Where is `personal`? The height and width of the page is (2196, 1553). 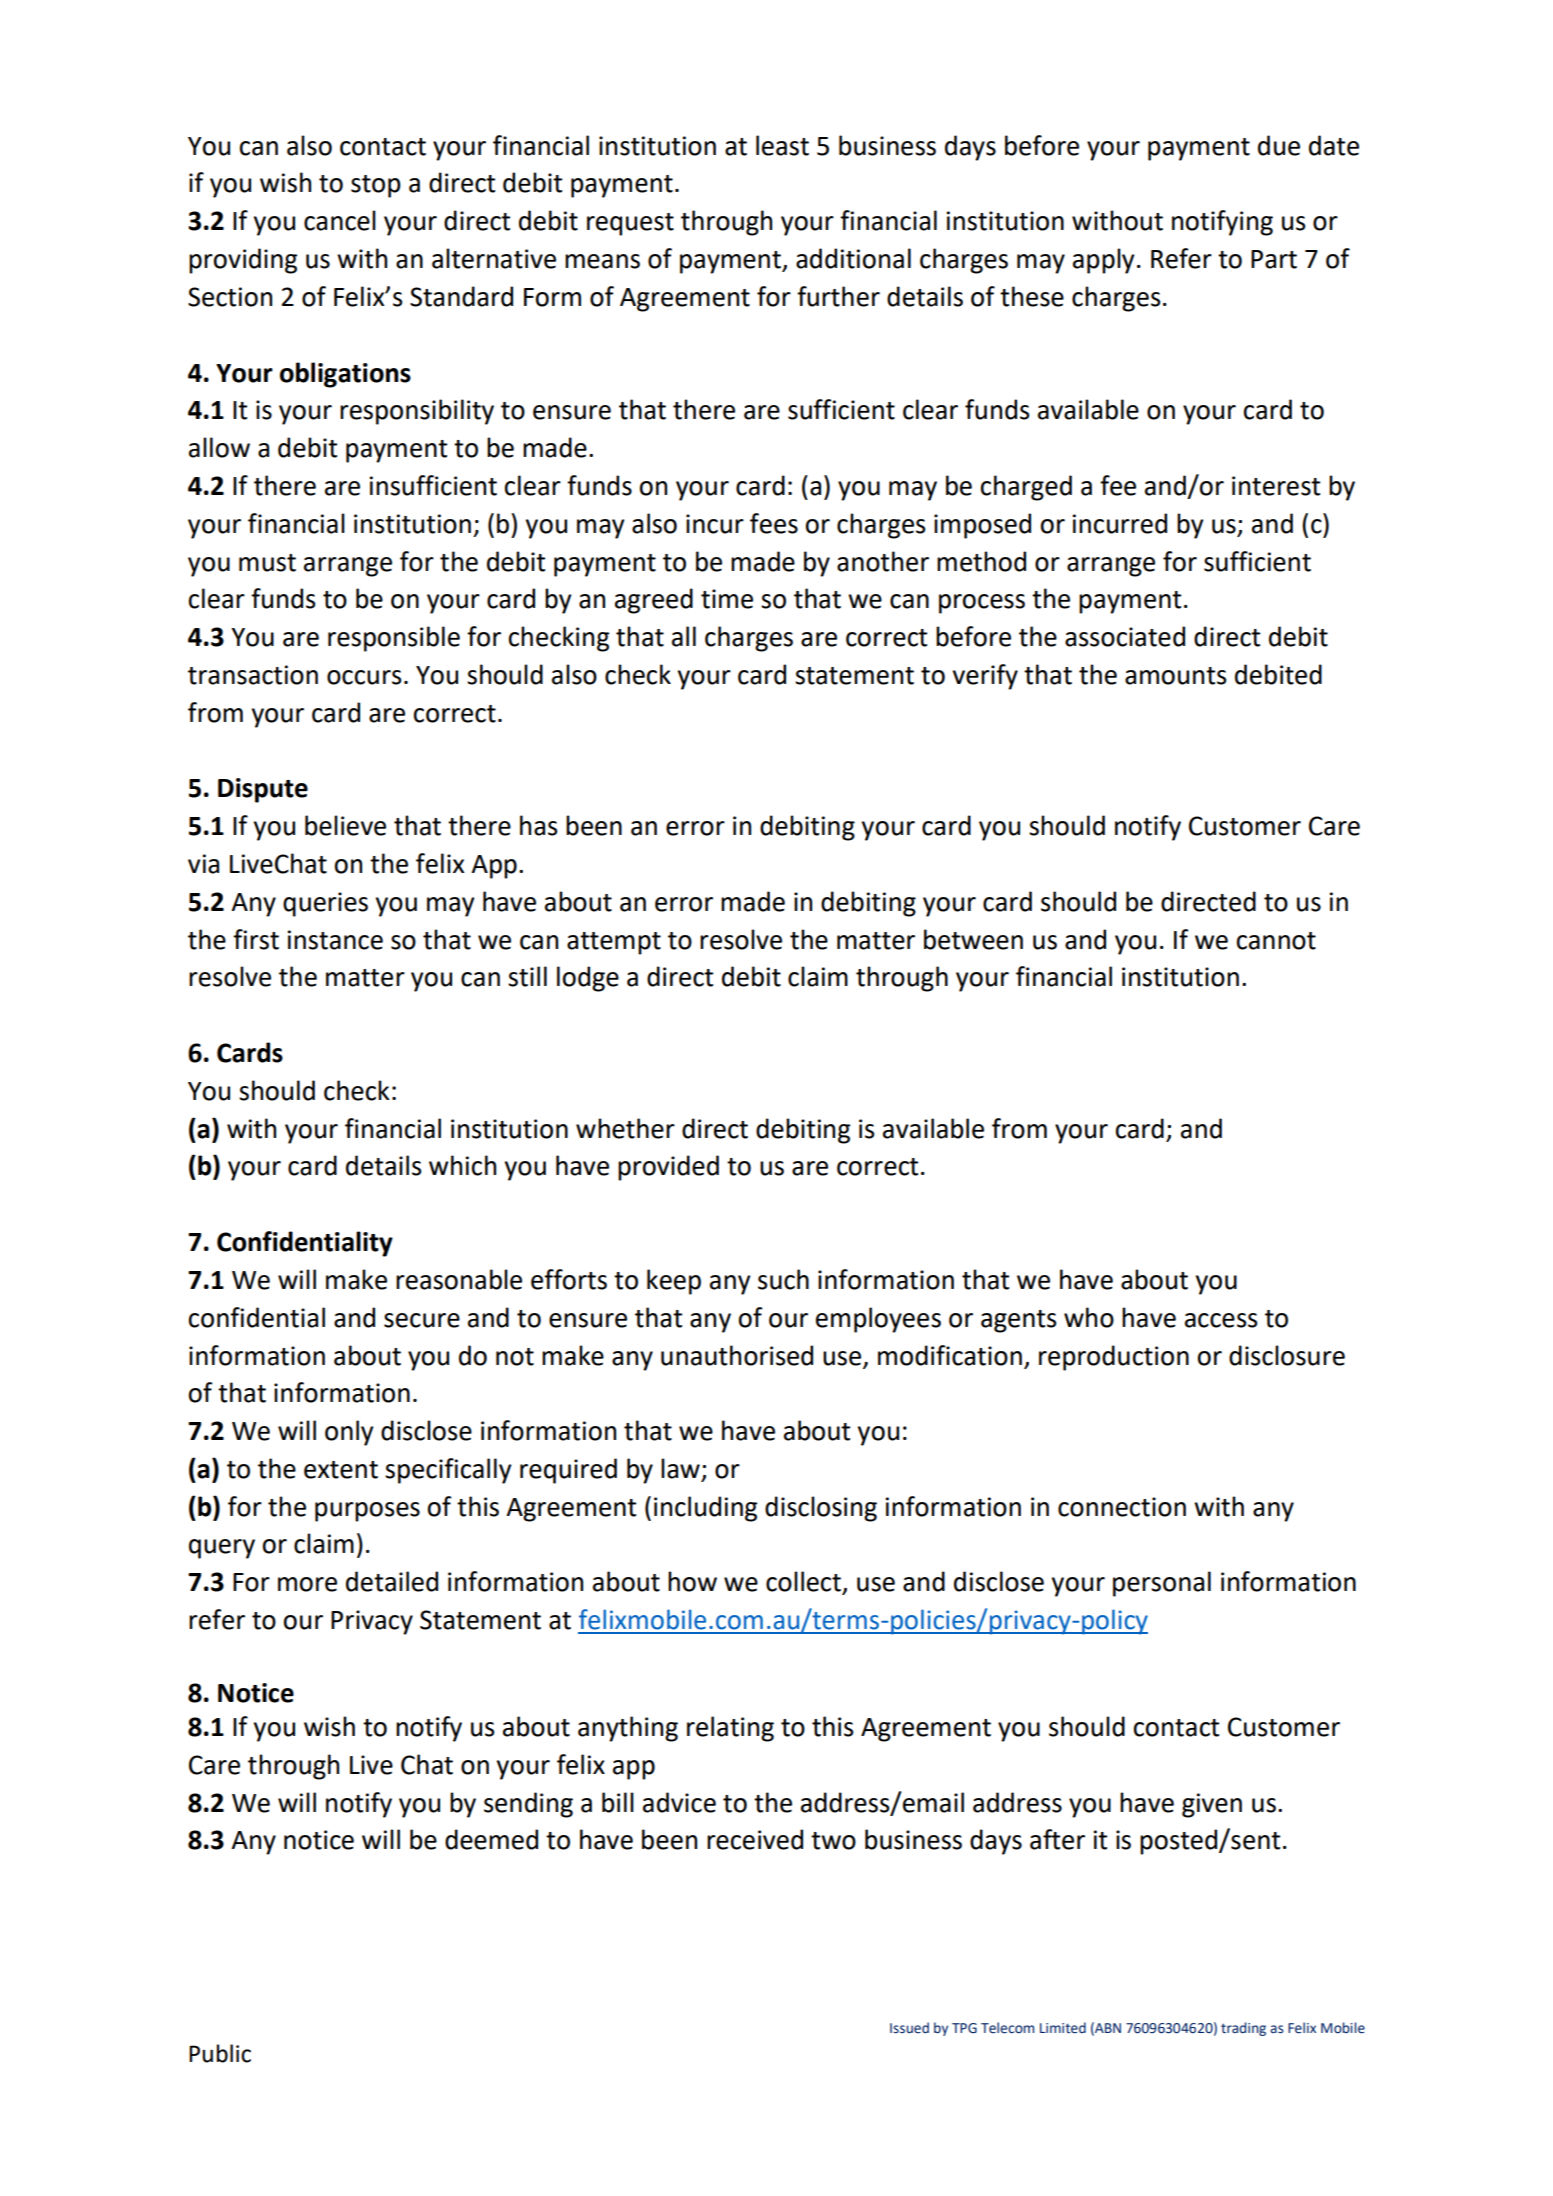 personal is located at coordinates (1162, 1584).
